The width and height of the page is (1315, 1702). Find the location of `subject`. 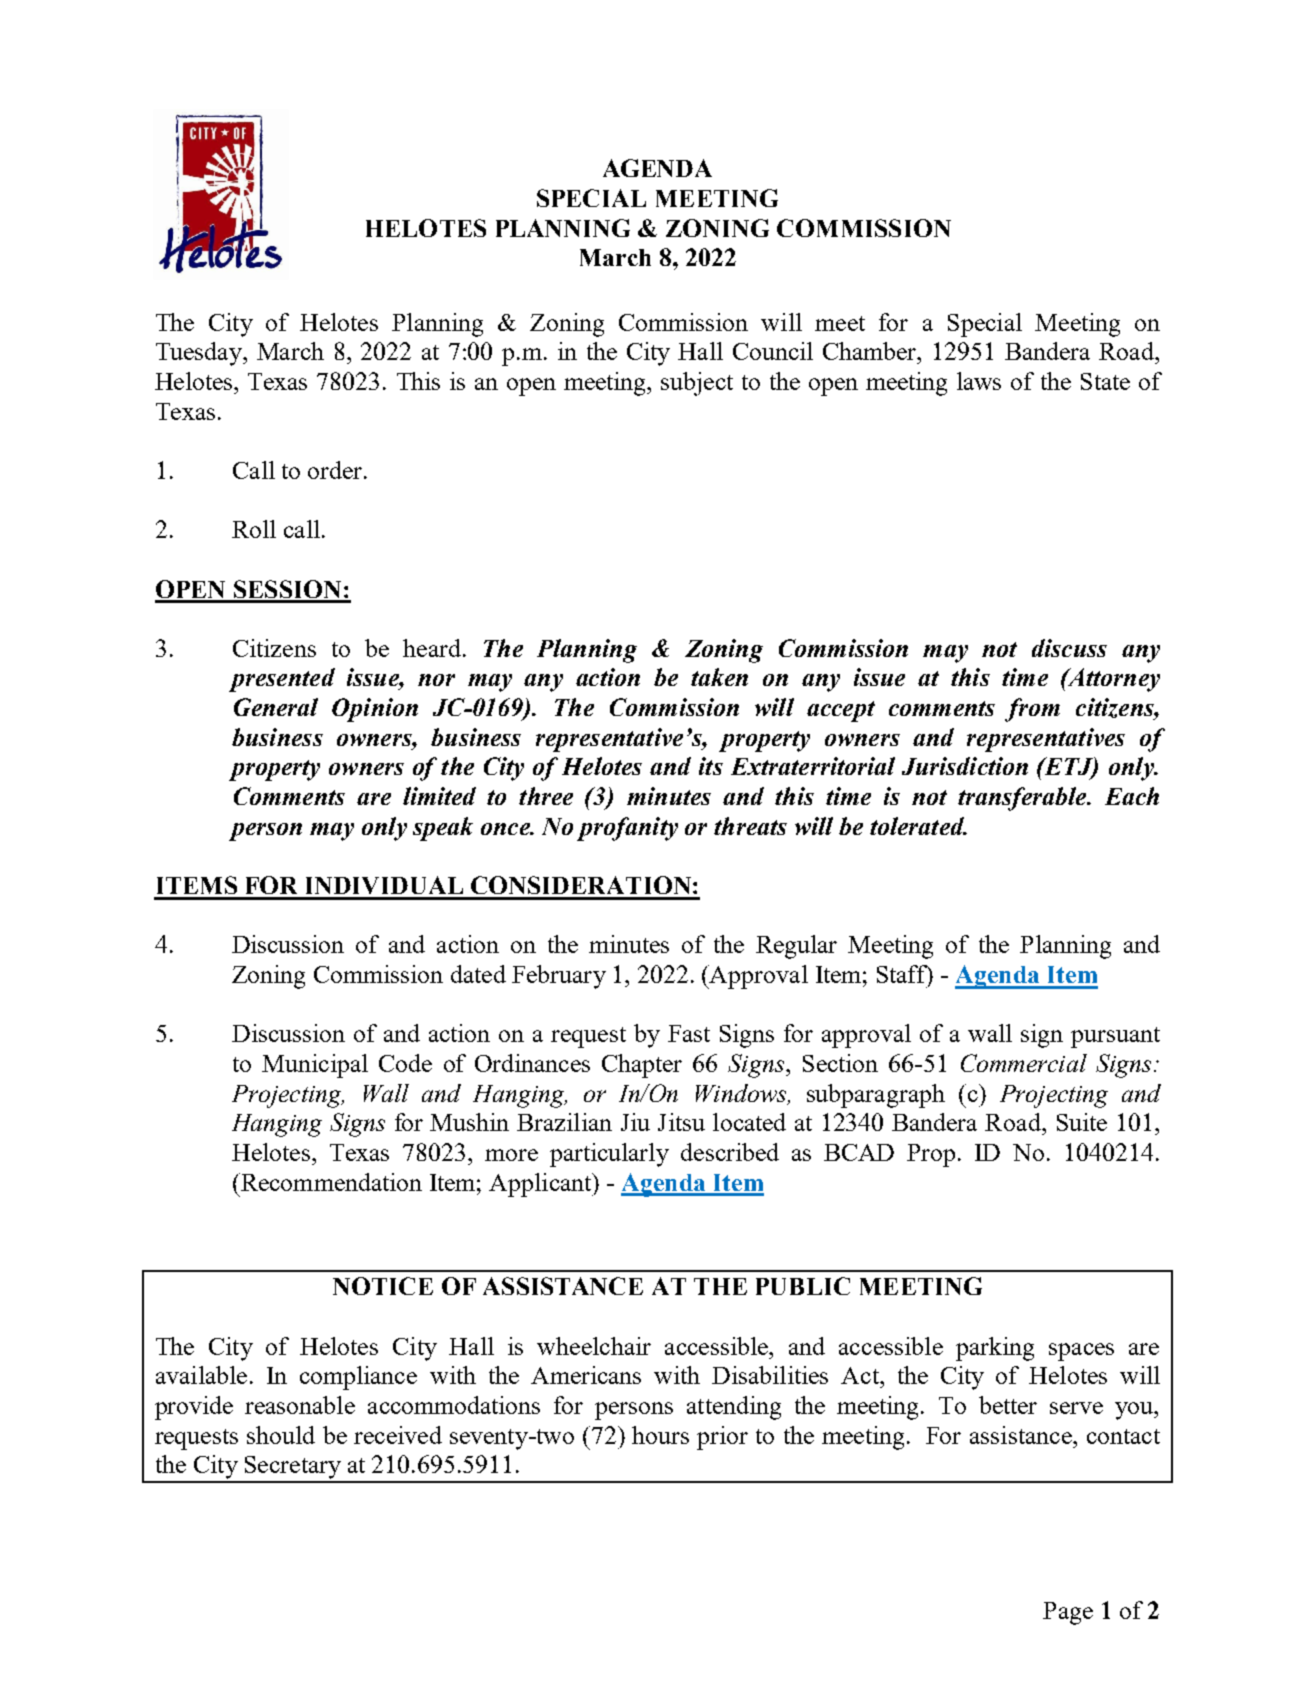

subject is located at coordinates (697, 384).
